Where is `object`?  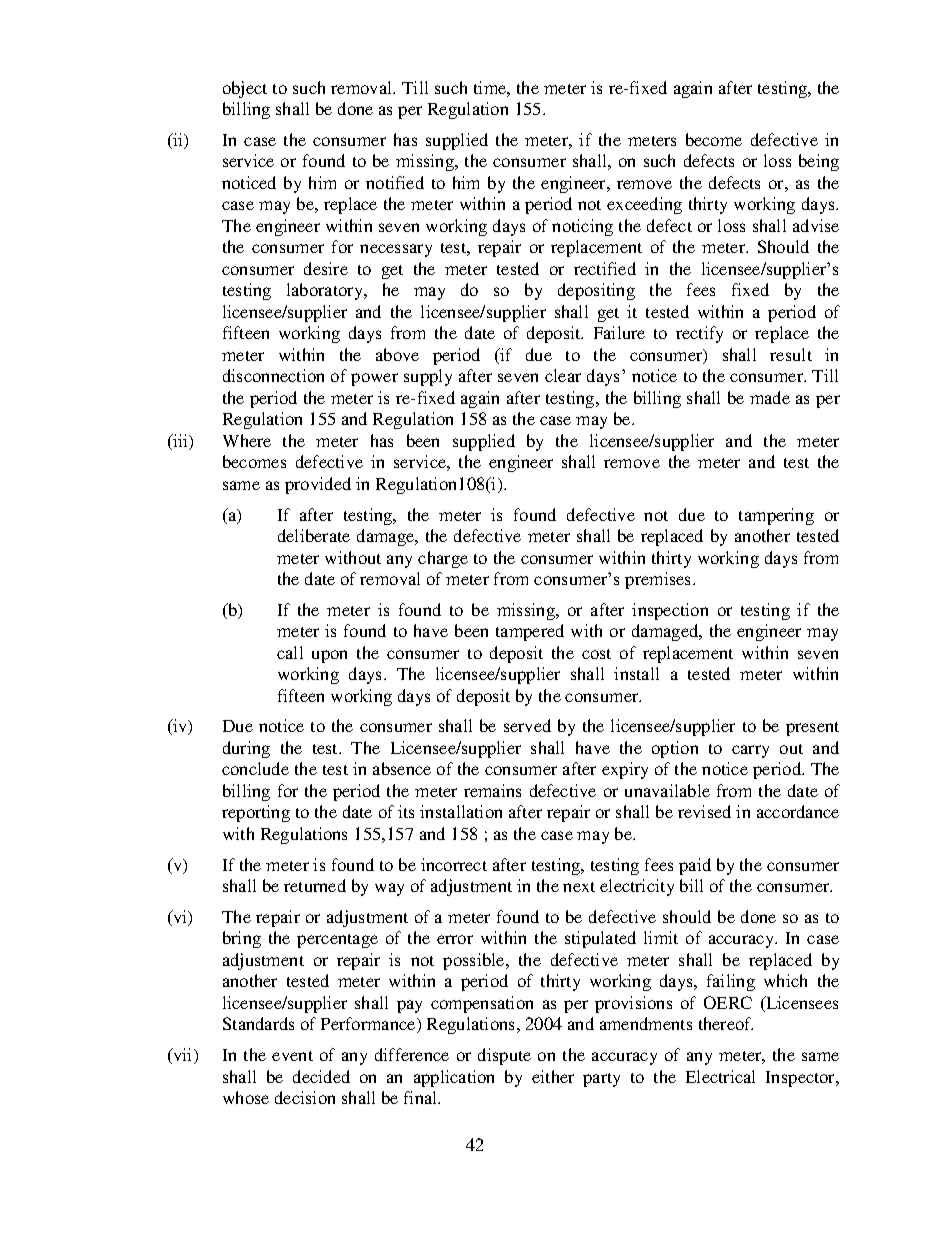 object is located at coordinates (245, 89).
